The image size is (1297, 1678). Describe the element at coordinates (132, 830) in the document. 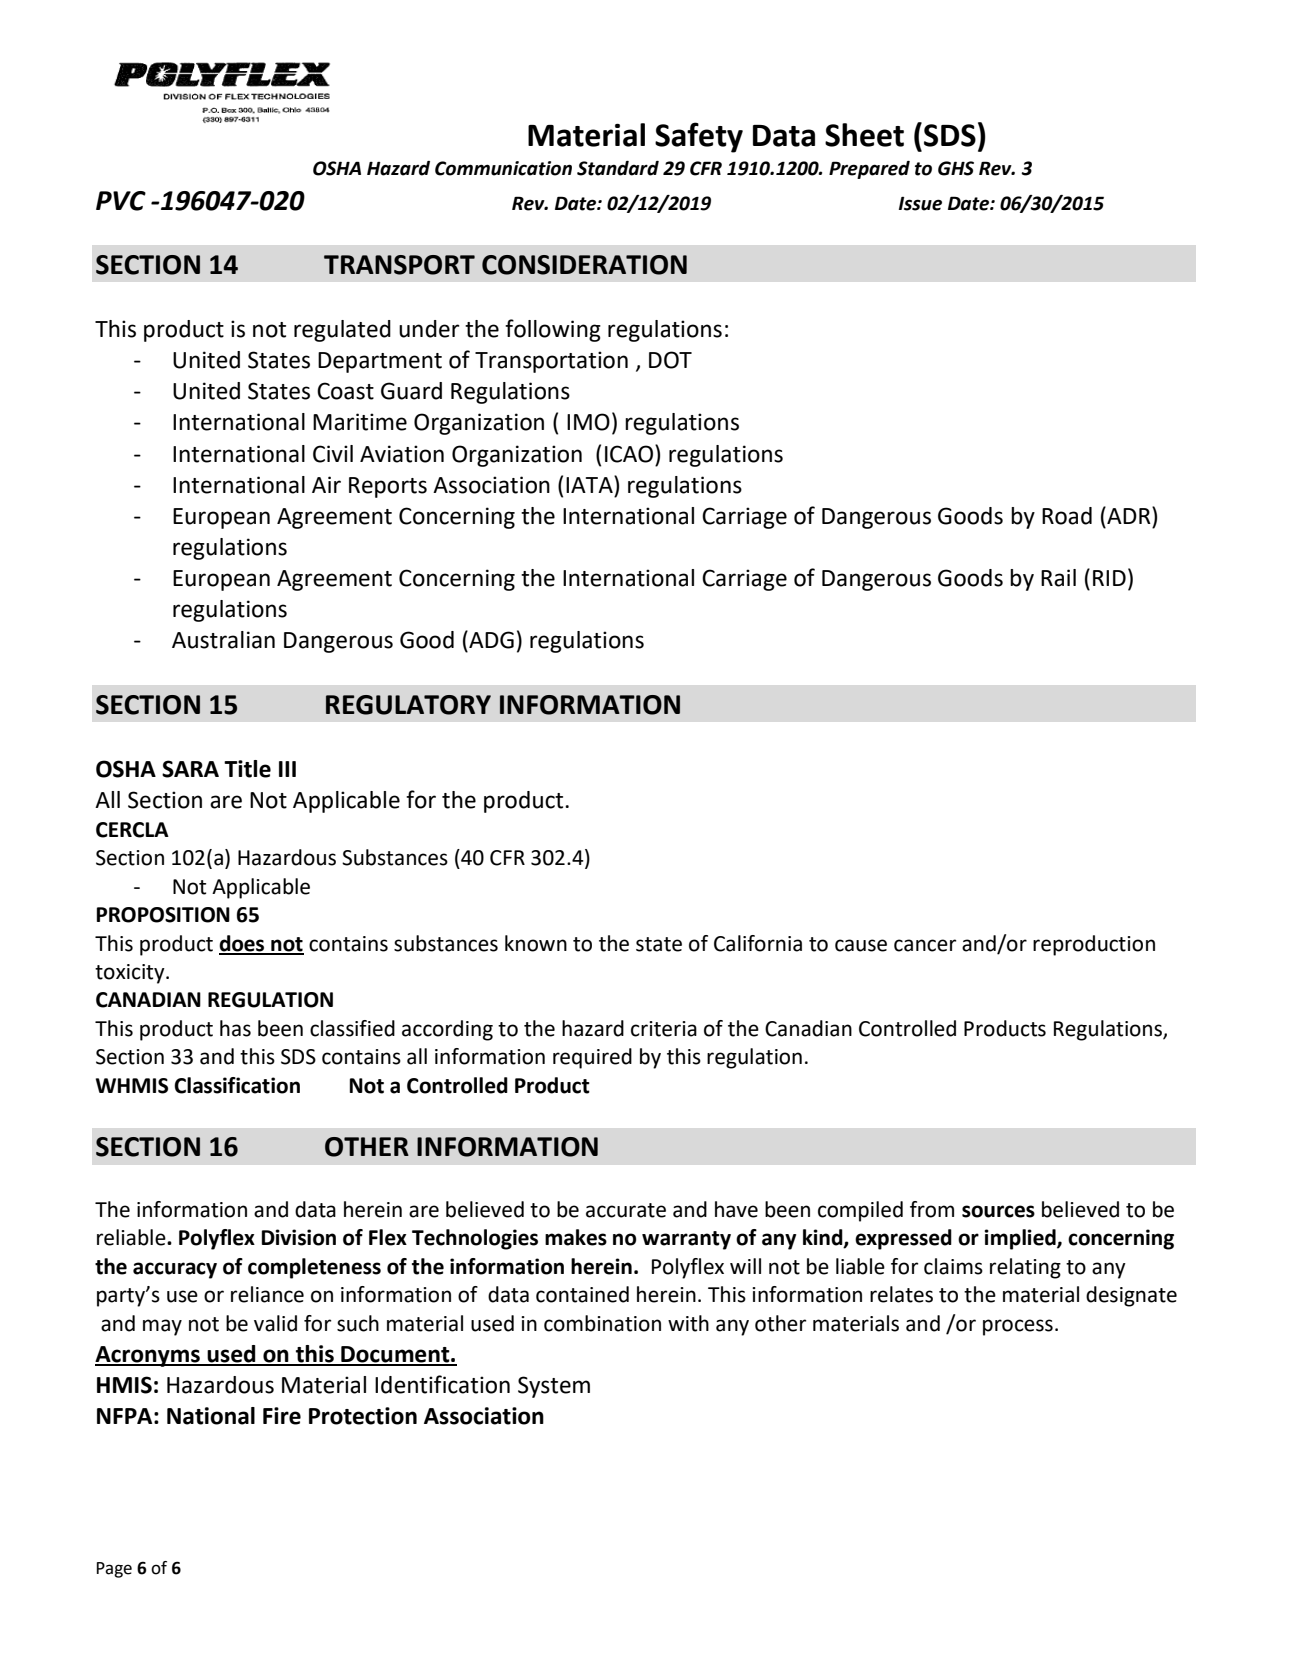

I see `CERCLA` at that location.
